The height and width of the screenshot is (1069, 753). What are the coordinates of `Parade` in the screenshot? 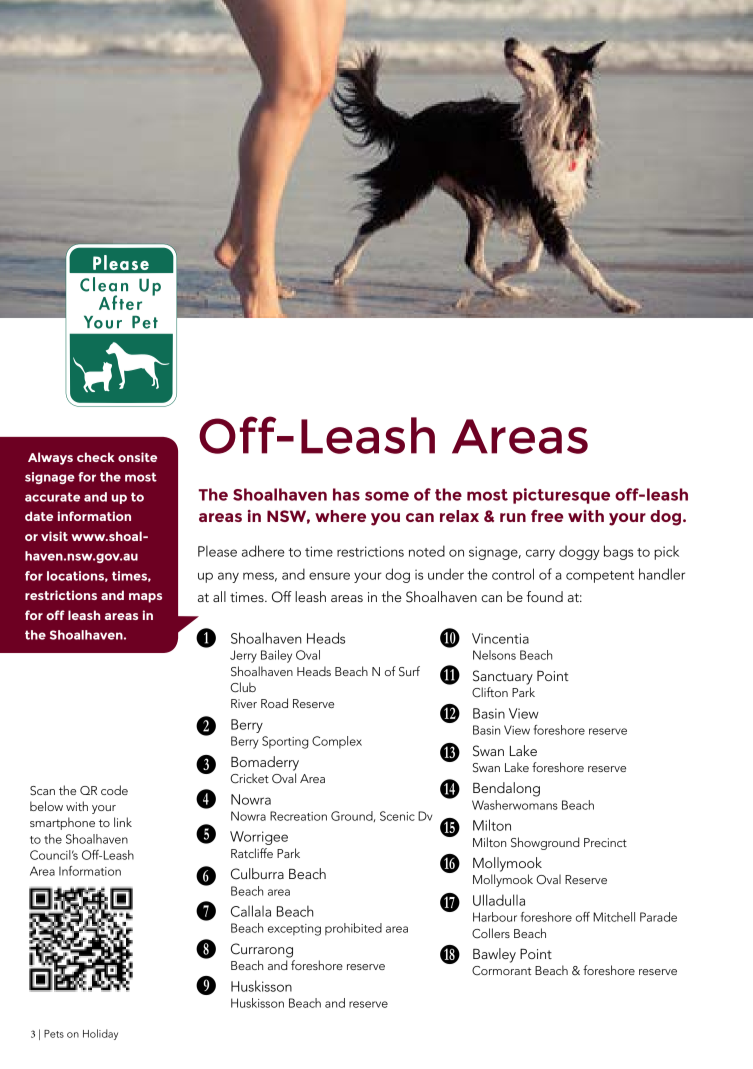 It's located at (658, 917).
